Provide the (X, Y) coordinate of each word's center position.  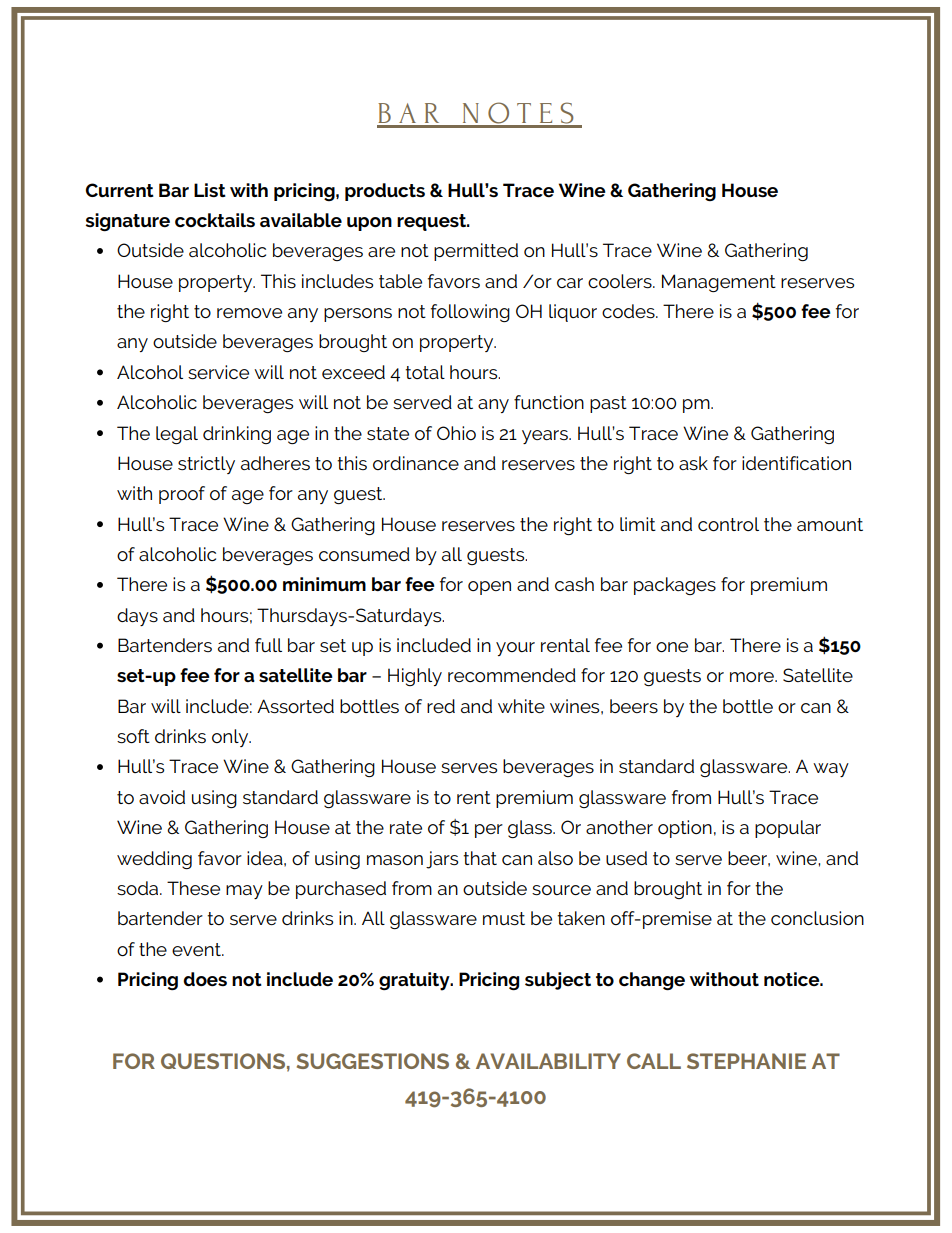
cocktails (215, 220)
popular (788, 829)
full (268, 645)
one (672, 647)
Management (719, 283)
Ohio (456, 433)
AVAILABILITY (548, 1061)
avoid (162, 797)
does (205, 979)
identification (796, 463)
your (515, 649)
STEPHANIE (746, 1061)
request (433, 222)
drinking (237, 435)
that (480, 858)
